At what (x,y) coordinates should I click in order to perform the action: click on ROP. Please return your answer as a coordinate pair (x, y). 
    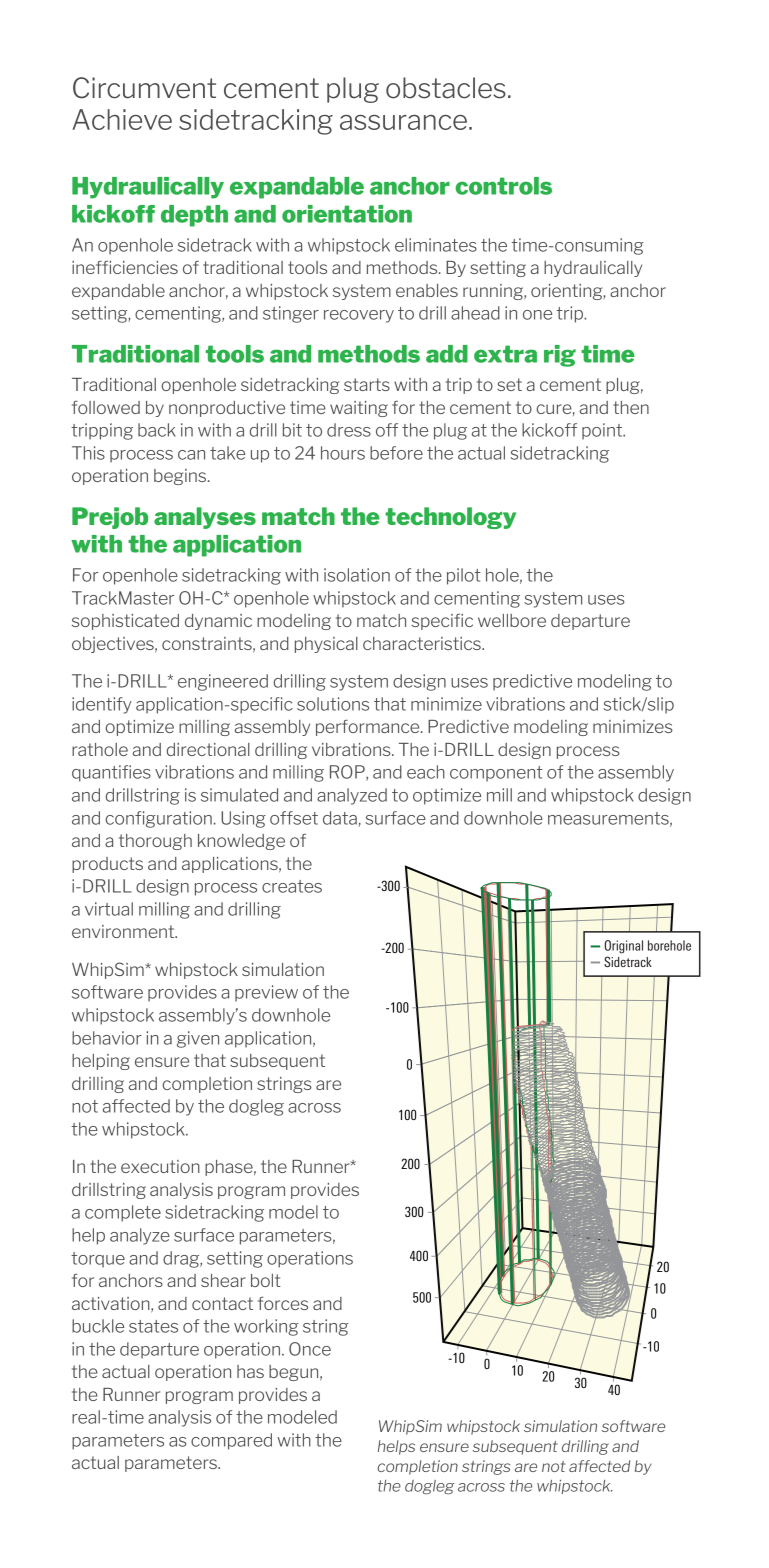
    Looking at the image, I should click on (348, 773).
